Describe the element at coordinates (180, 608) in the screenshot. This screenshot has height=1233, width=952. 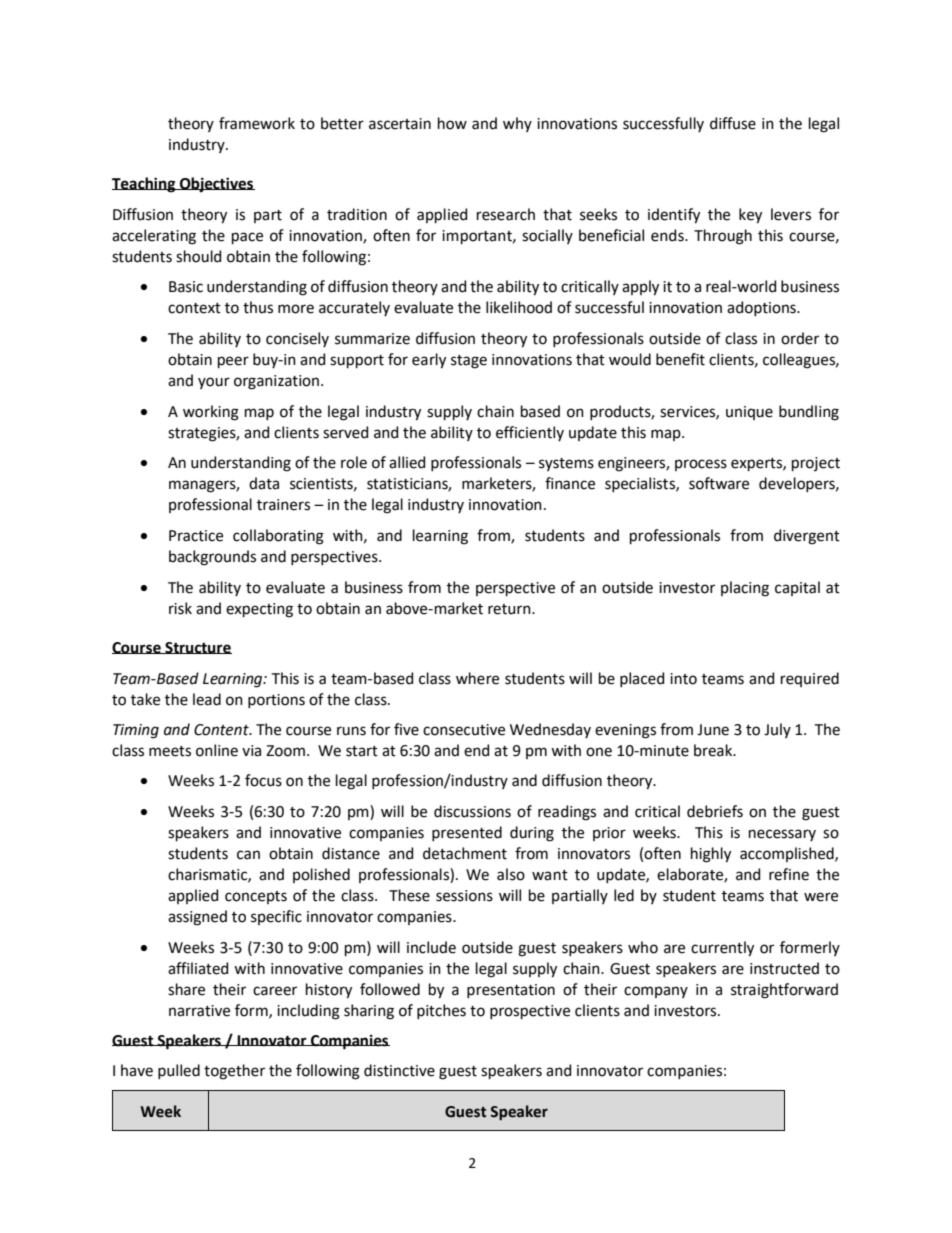
I see `risk` at that location.
